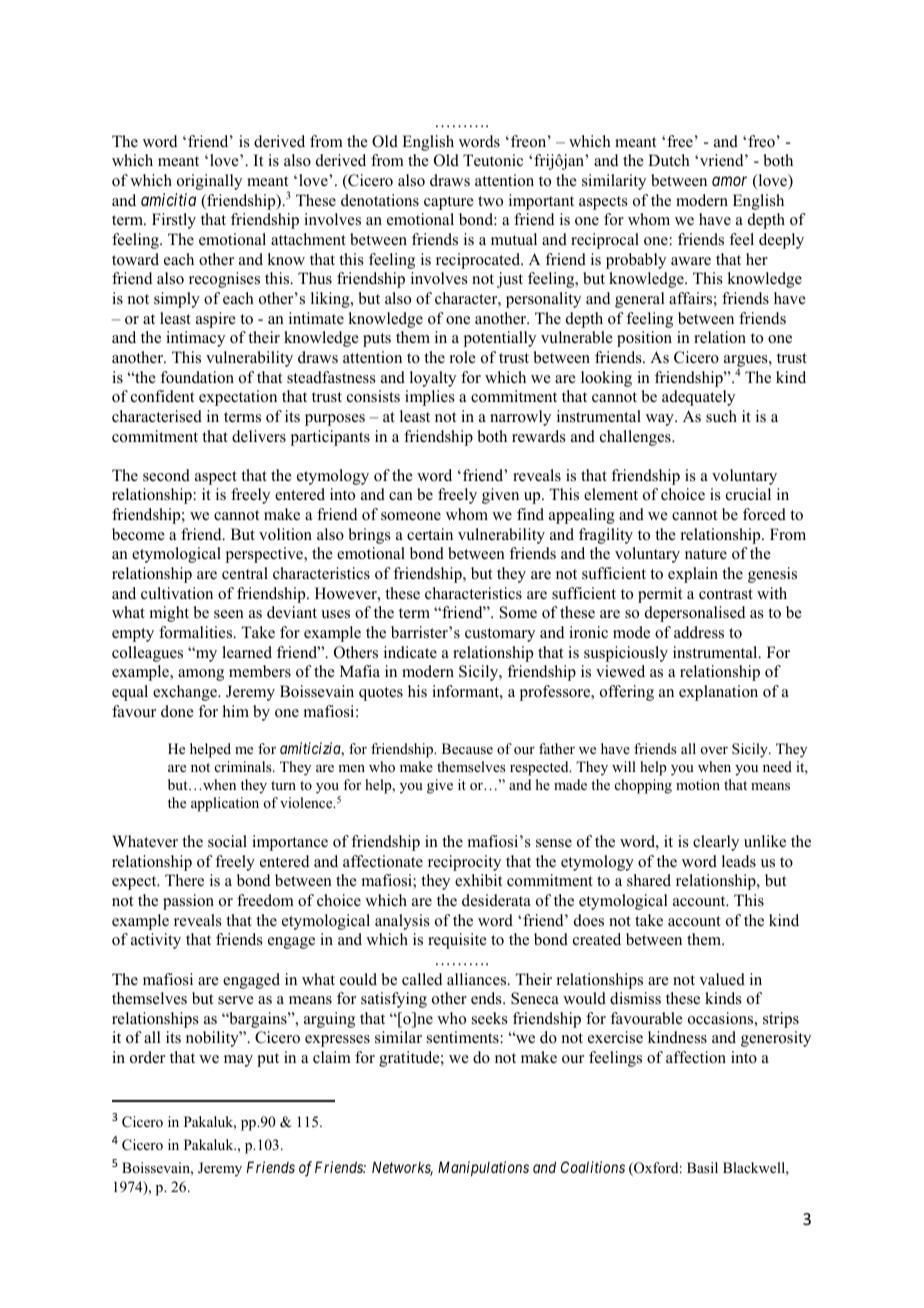 This screenshot has width=924, height=1308. Describe the element at coordinates (483, 1168) in the screenshot. I see `Manipulations` at that location.
